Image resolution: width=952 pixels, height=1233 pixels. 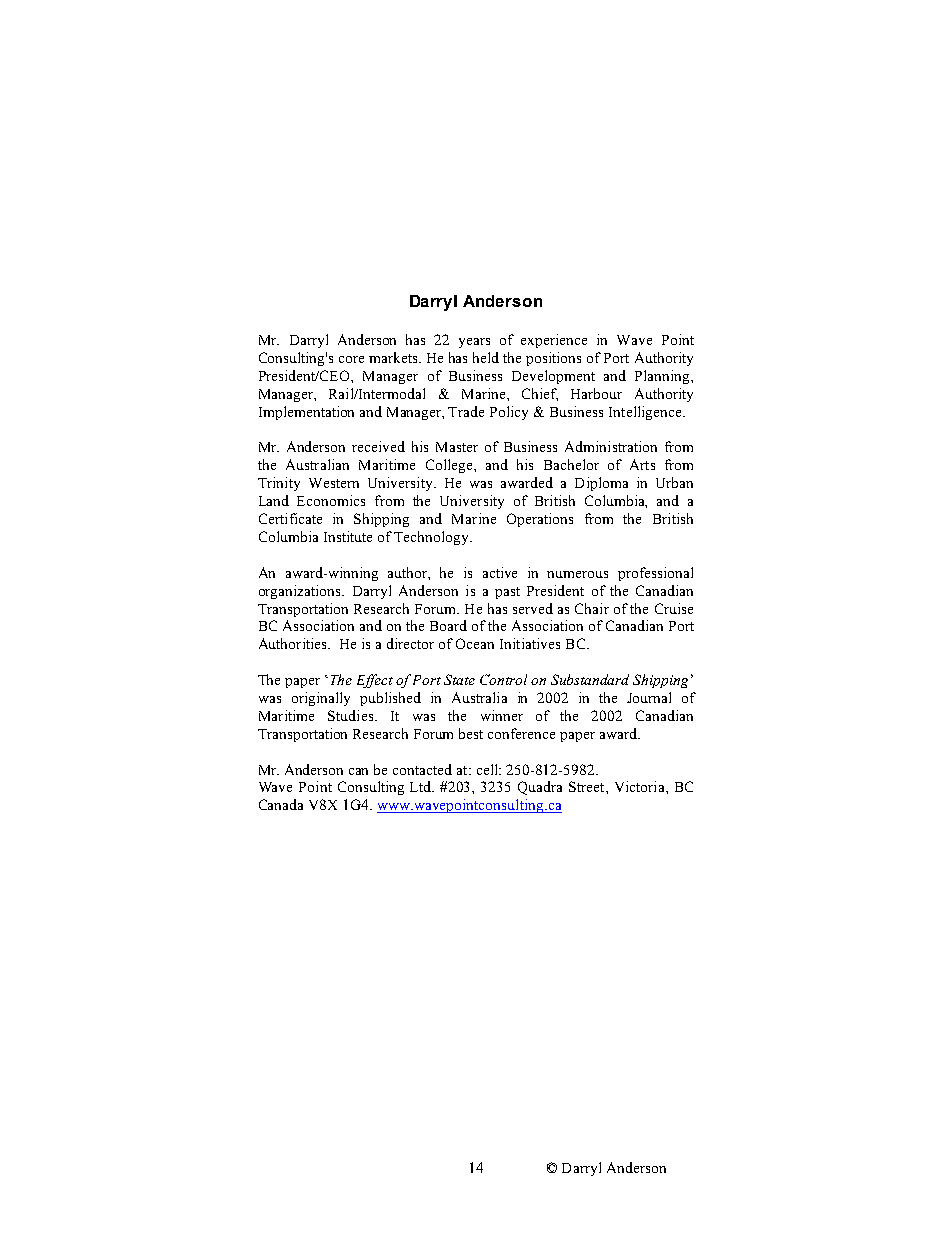 What do you see at coordinates (486, 357) in the image?
I see `held` at bounding box center [486, 357].
